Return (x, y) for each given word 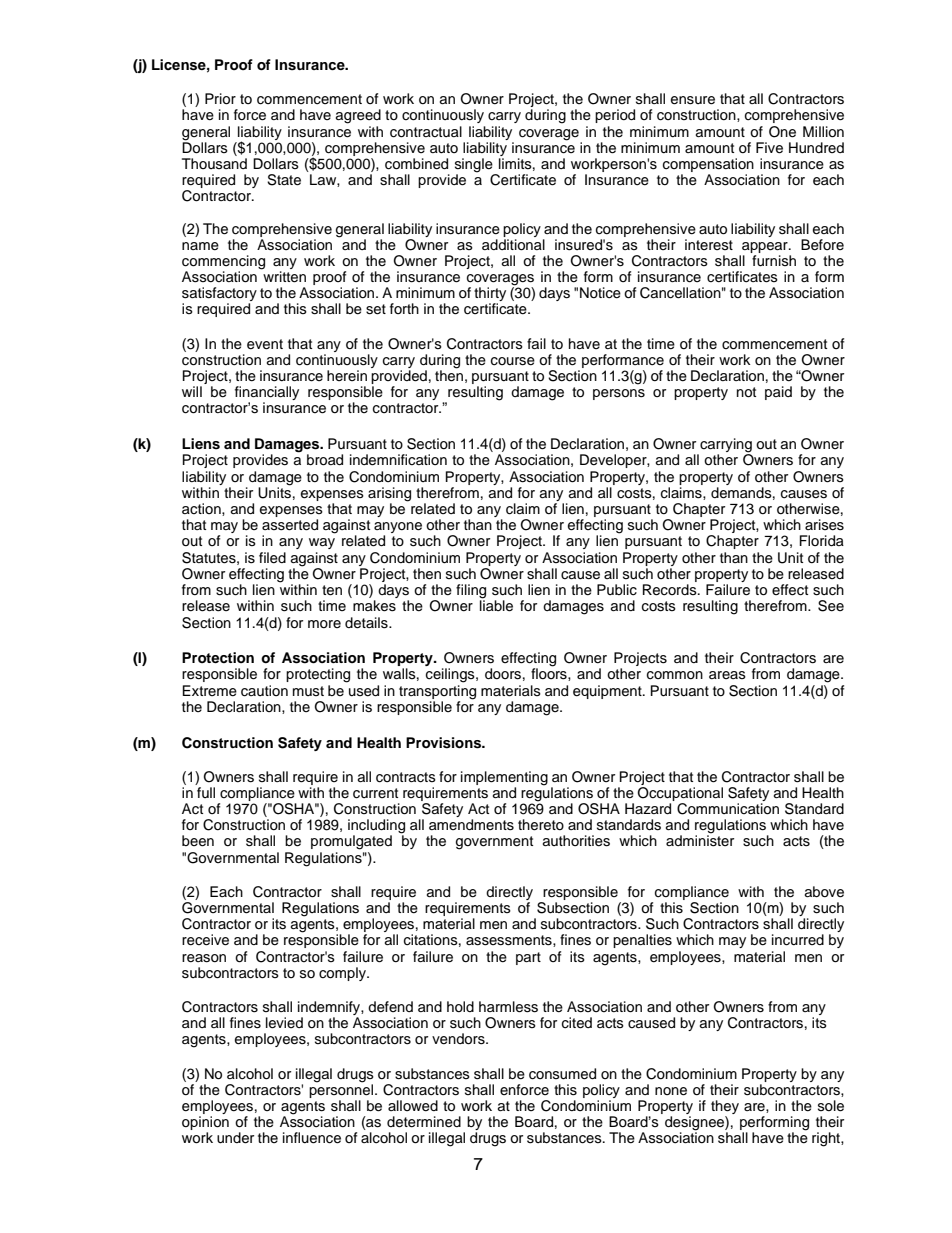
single (475, 166)
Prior (220, 99)
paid (778, 393)
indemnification (398, 460)
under (235, 1138)
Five (769, 148)
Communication (728, 809)
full (206, 792)
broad (325, 460)
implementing (504, 779)
